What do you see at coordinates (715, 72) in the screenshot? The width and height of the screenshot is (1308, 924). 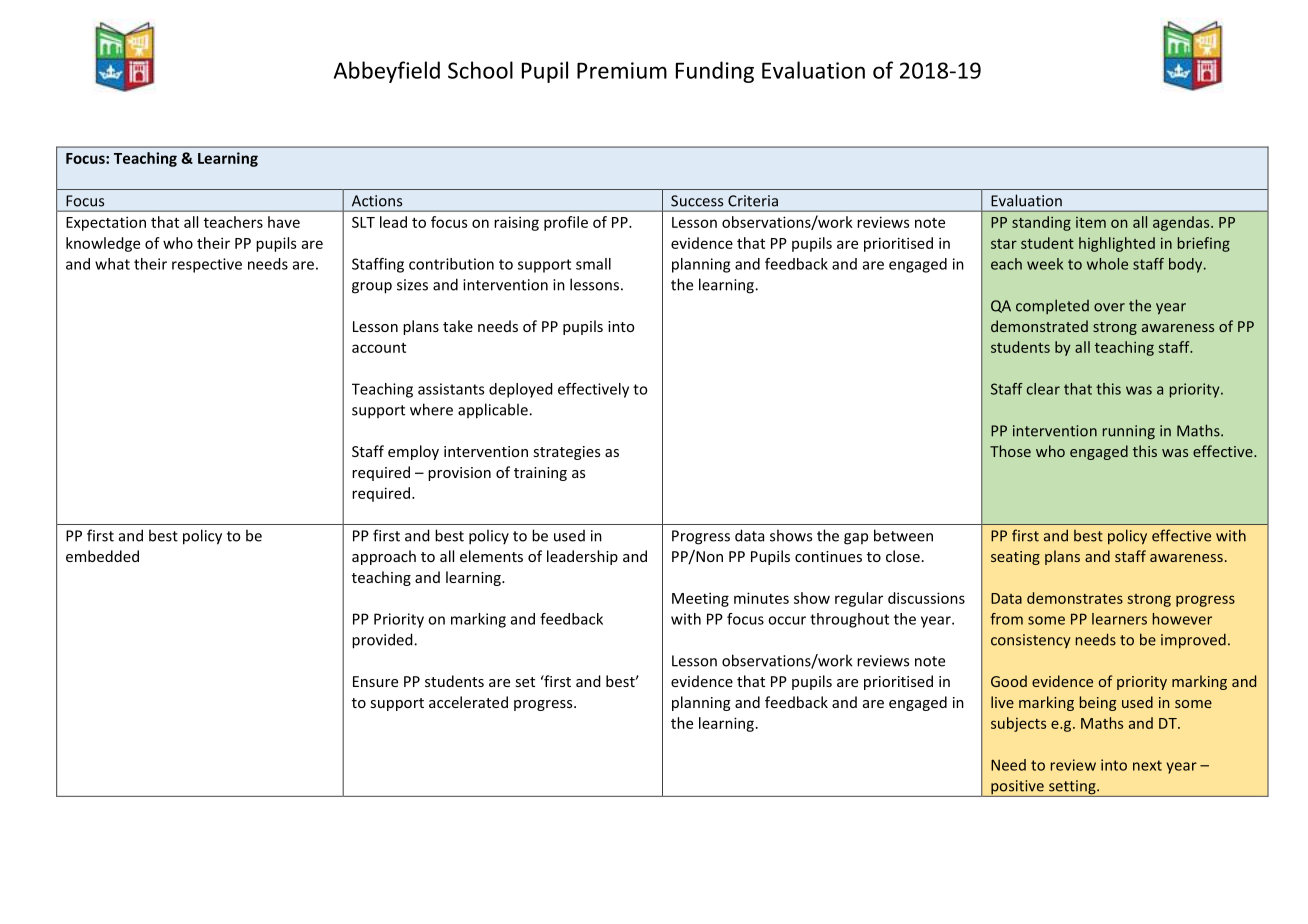 I see `Funding` at bounding box center [715, 72].
